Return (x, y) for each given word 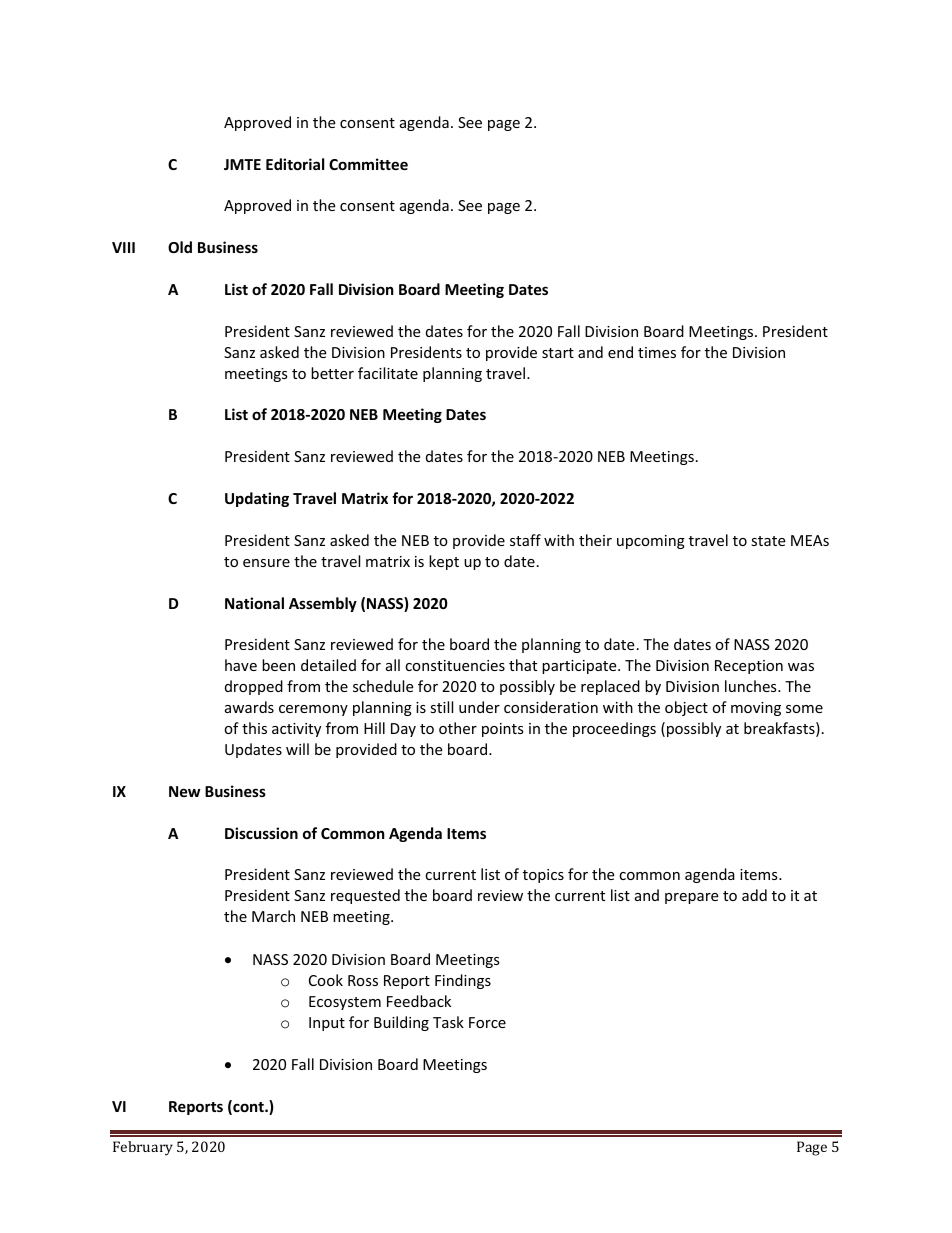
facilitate (388, 373)
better (332, 373)
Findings (463, 981)
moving (756, 709)
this (254, 728)
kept (444, 562)
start (558, 353)
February (143, 1148)
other (458, 728)
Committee (368, 164)
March (273, 916)
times (657, 352)
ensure (266, 563)
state (768, 541)
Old (180, 247)
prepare (691, 898)
